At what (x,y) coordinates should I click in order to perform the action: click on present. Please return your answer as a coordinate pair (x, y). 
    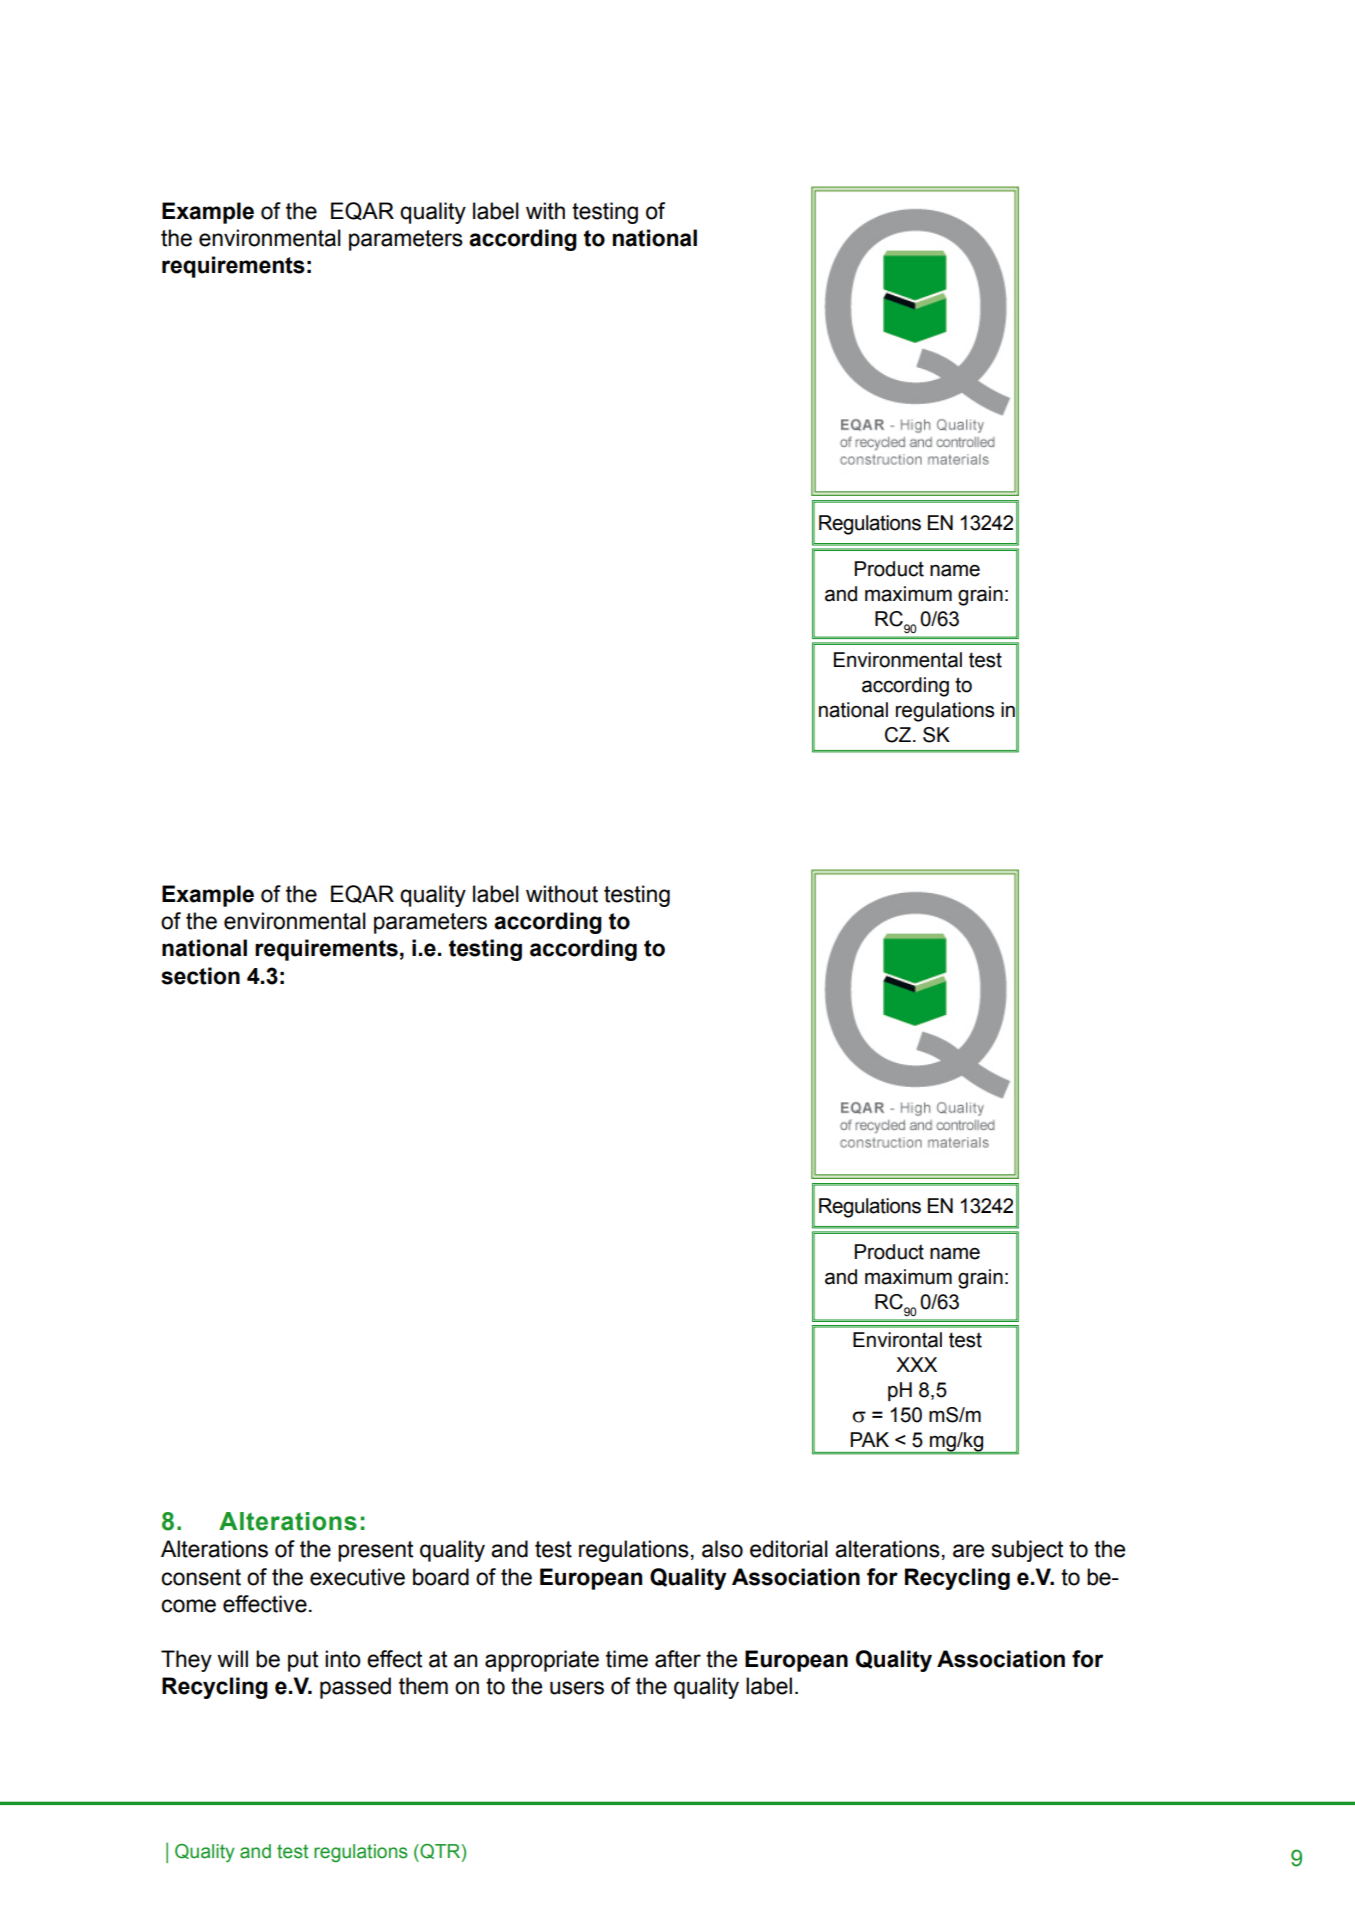
    Looking at the image, I should click on (375, 1551).
